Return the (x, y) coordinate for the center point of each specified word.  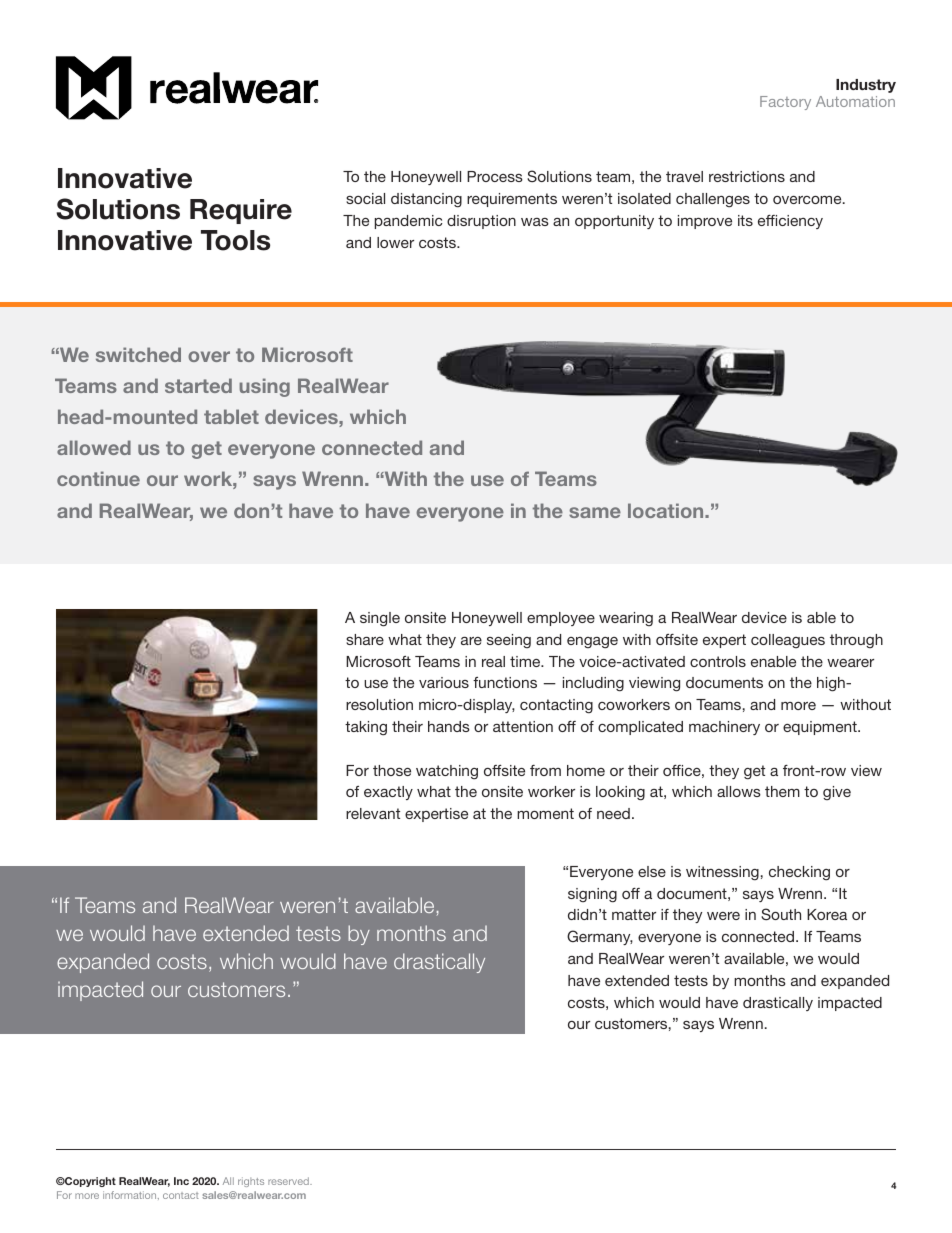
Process (495, 176)
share (365, 639)
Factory (785, 103)
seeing (509, 641)
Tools (235, 240)
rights (251, 1182)
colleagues (788, 641)
